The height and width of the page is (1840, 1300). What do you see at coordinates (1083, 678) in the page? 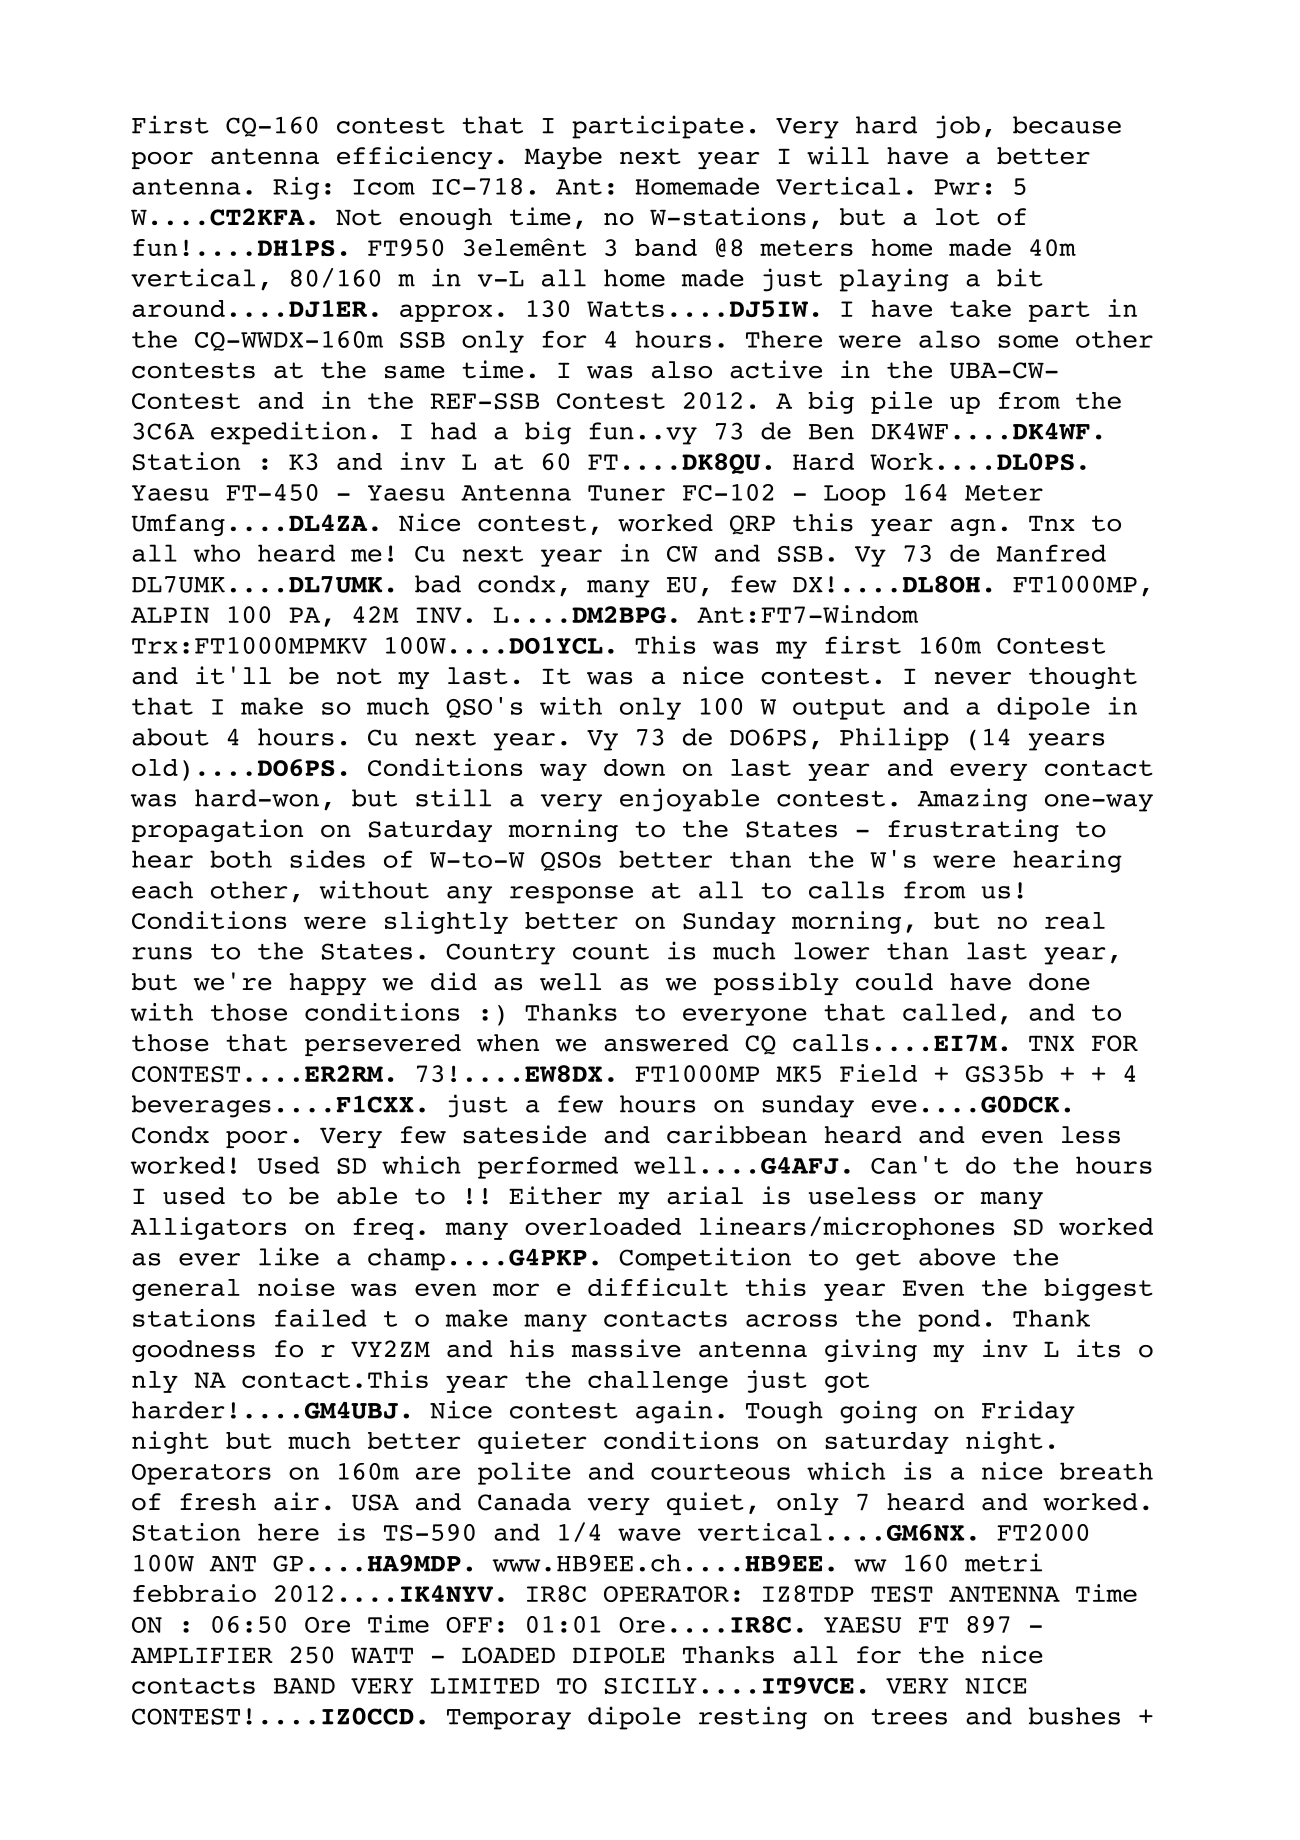
I see `thought` at bounding box center [1083, 678].
